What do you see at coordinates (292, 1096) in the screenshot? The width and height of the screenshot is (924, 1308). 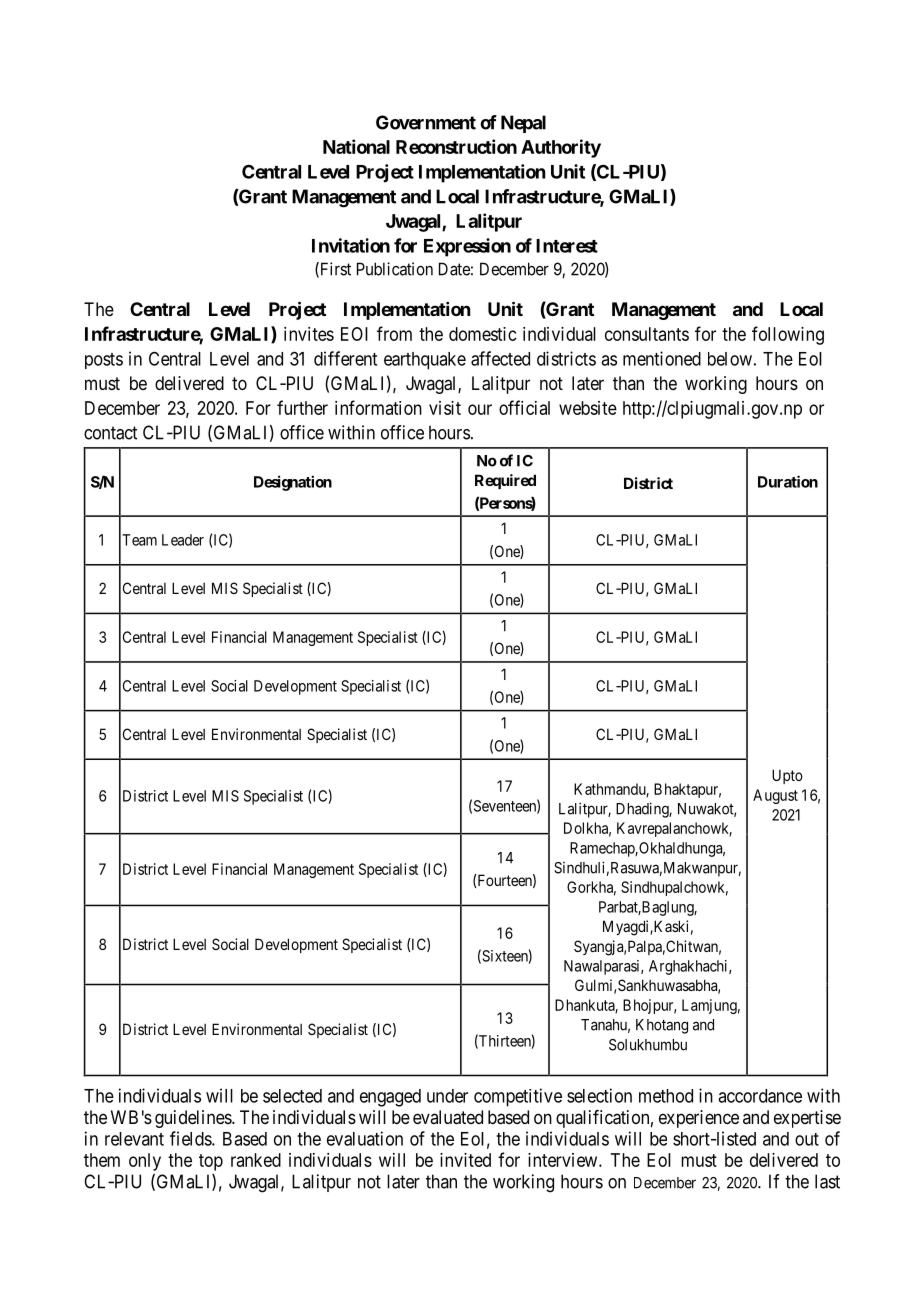 I see `selected` at bounding box center [292, 1096].
